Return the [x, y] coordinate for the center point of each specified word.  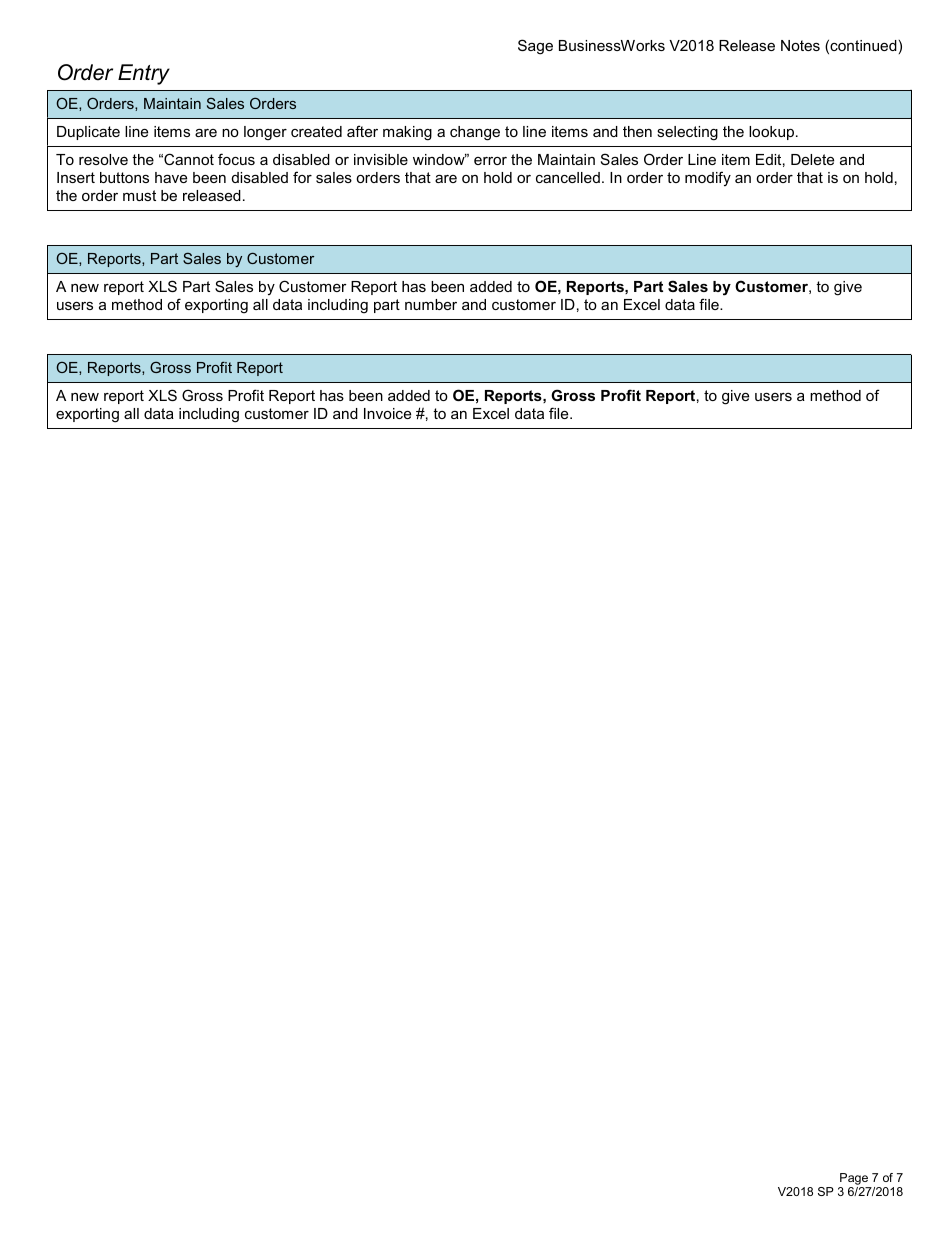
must [139, 195]
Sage [535, 47]
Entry [144, 74]
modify [708, 178]
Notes [800, 45]
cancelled [568, 177]
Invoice [387, 413]
